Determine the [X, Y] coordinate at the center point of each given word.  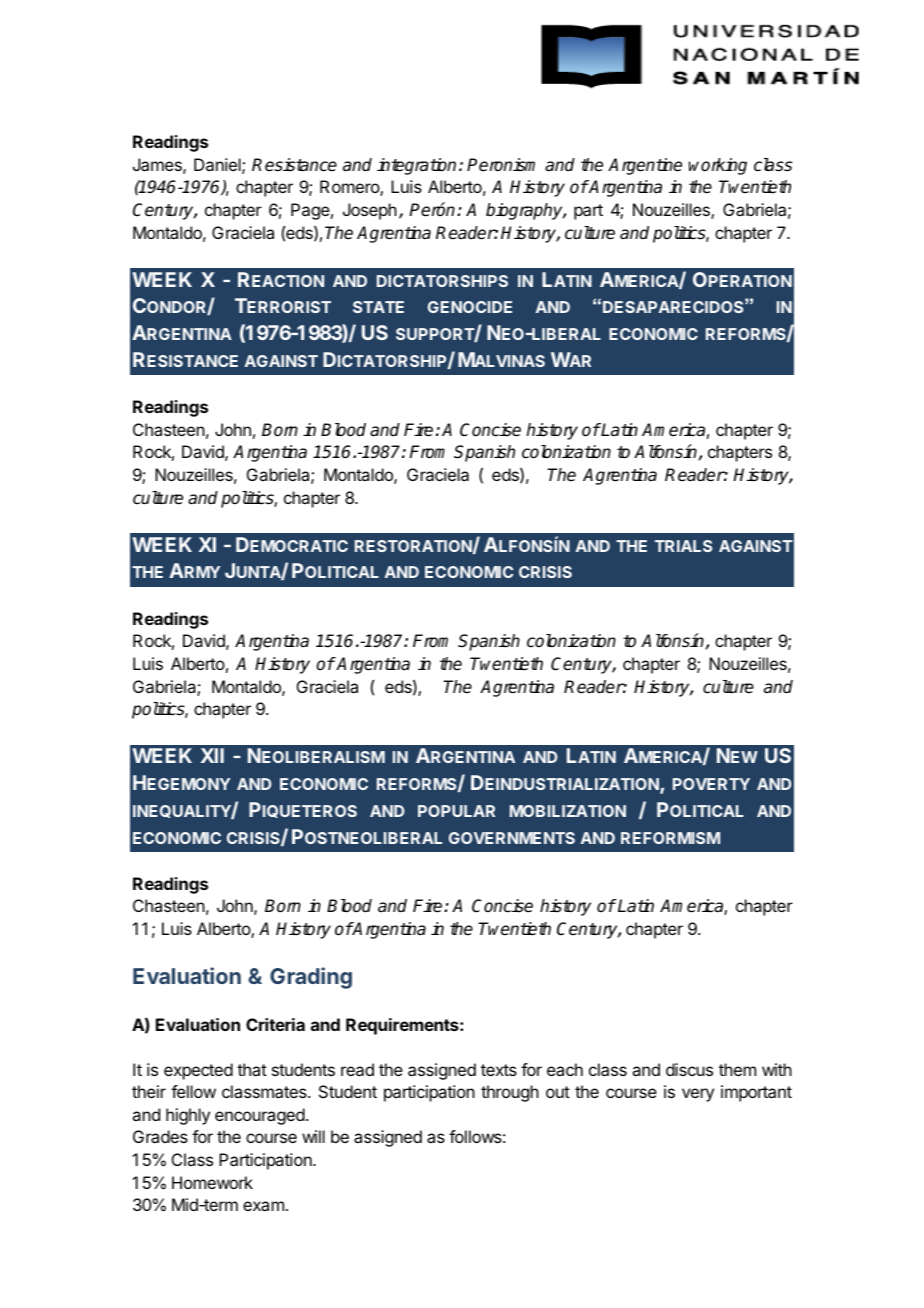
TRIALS [683, 546]
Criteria [275, 1024]
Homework [212, 1182]
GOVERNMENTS [512, 838]
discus [689, 1069]
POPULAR [456, 811]
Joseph [370, 211]
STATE [378, 307]
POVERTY [711, 784]
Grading [311, 978]
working [717, 166]
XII [212, 755]
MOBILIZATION [568, 811]
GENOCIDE [470, 307]
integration [416, 166]
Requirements [403, 1026]
